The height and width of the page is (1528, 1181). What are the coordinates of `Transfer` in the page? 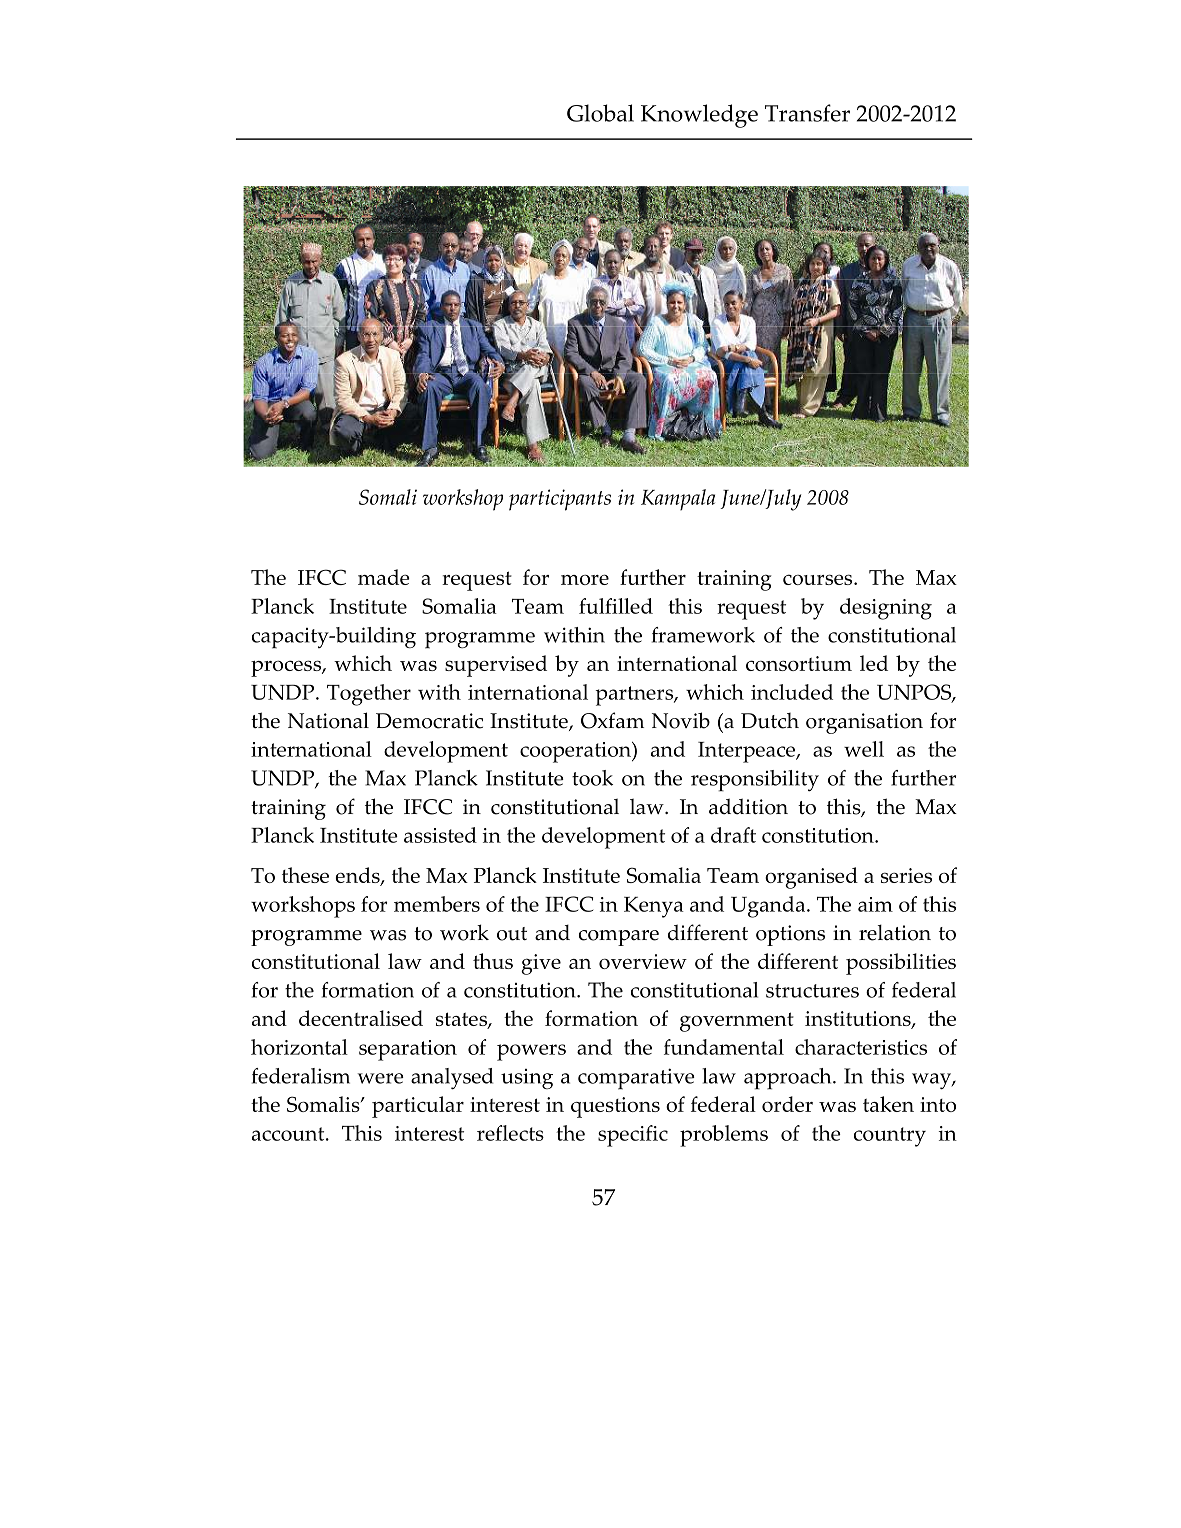 It's located at (807, 113).
